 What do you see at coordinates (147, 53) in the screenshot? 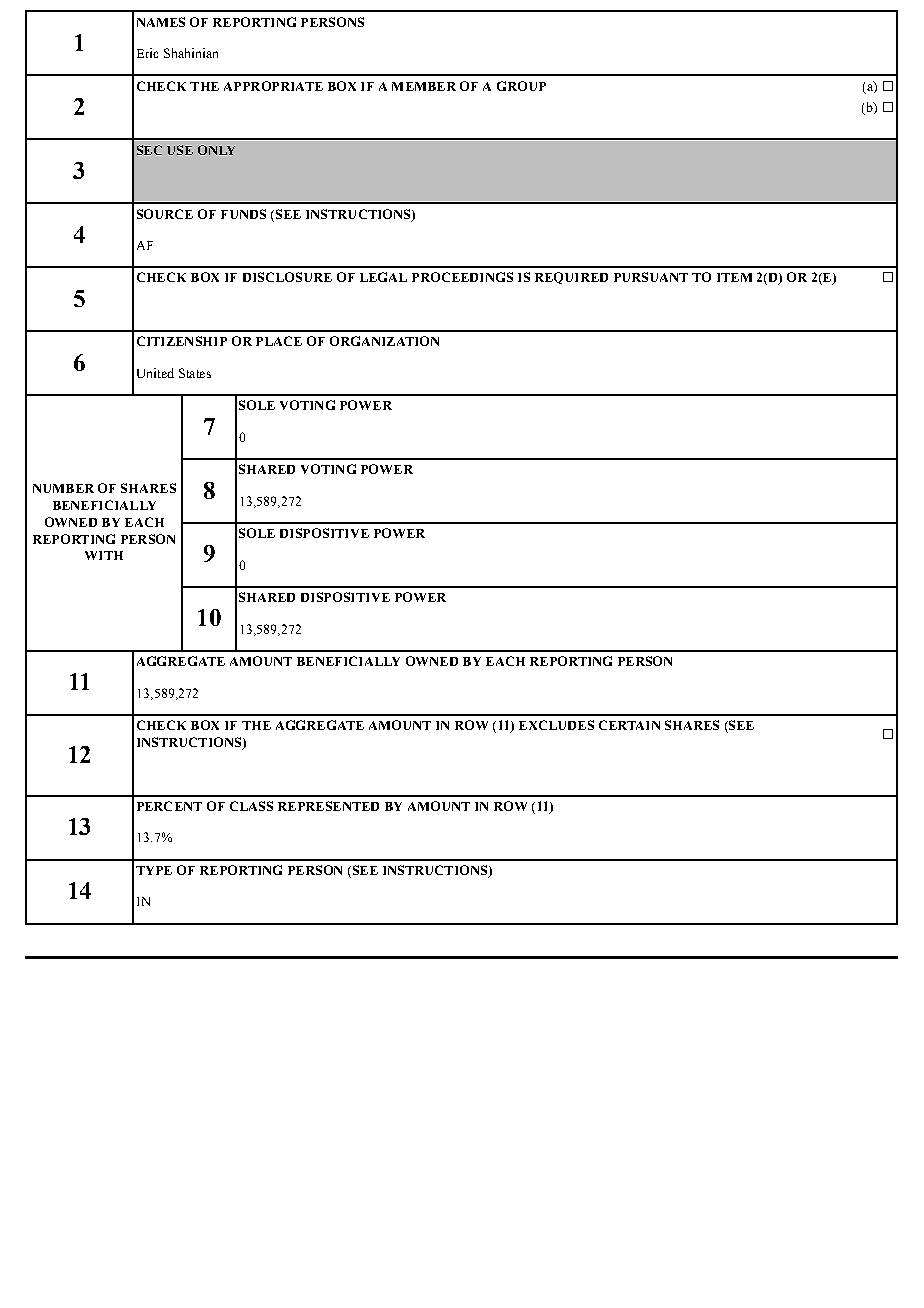
I see `Eric` at bounding box center [147, 53].
